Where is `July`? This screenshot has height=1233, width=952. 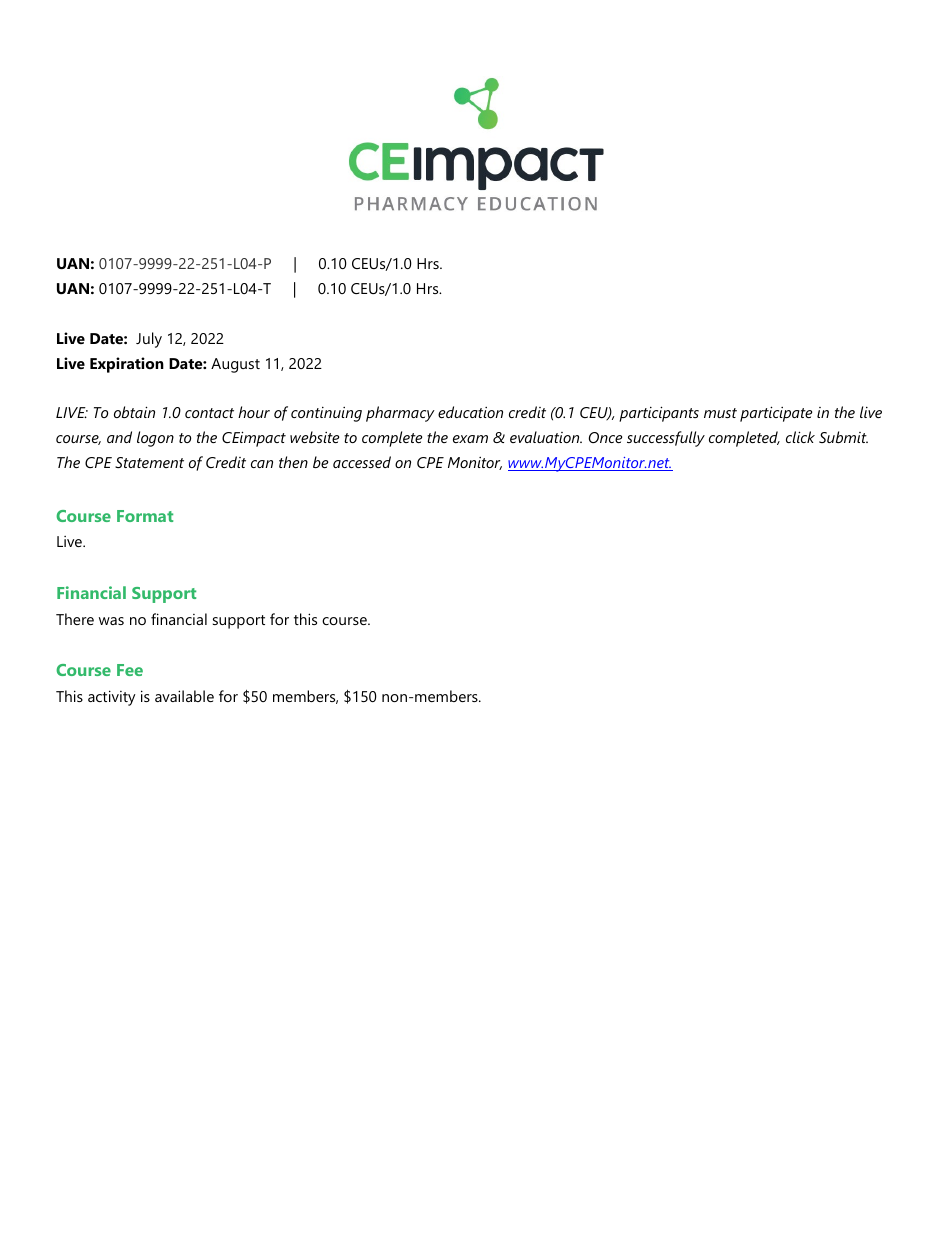 July is located at coordinates (149, 340).
